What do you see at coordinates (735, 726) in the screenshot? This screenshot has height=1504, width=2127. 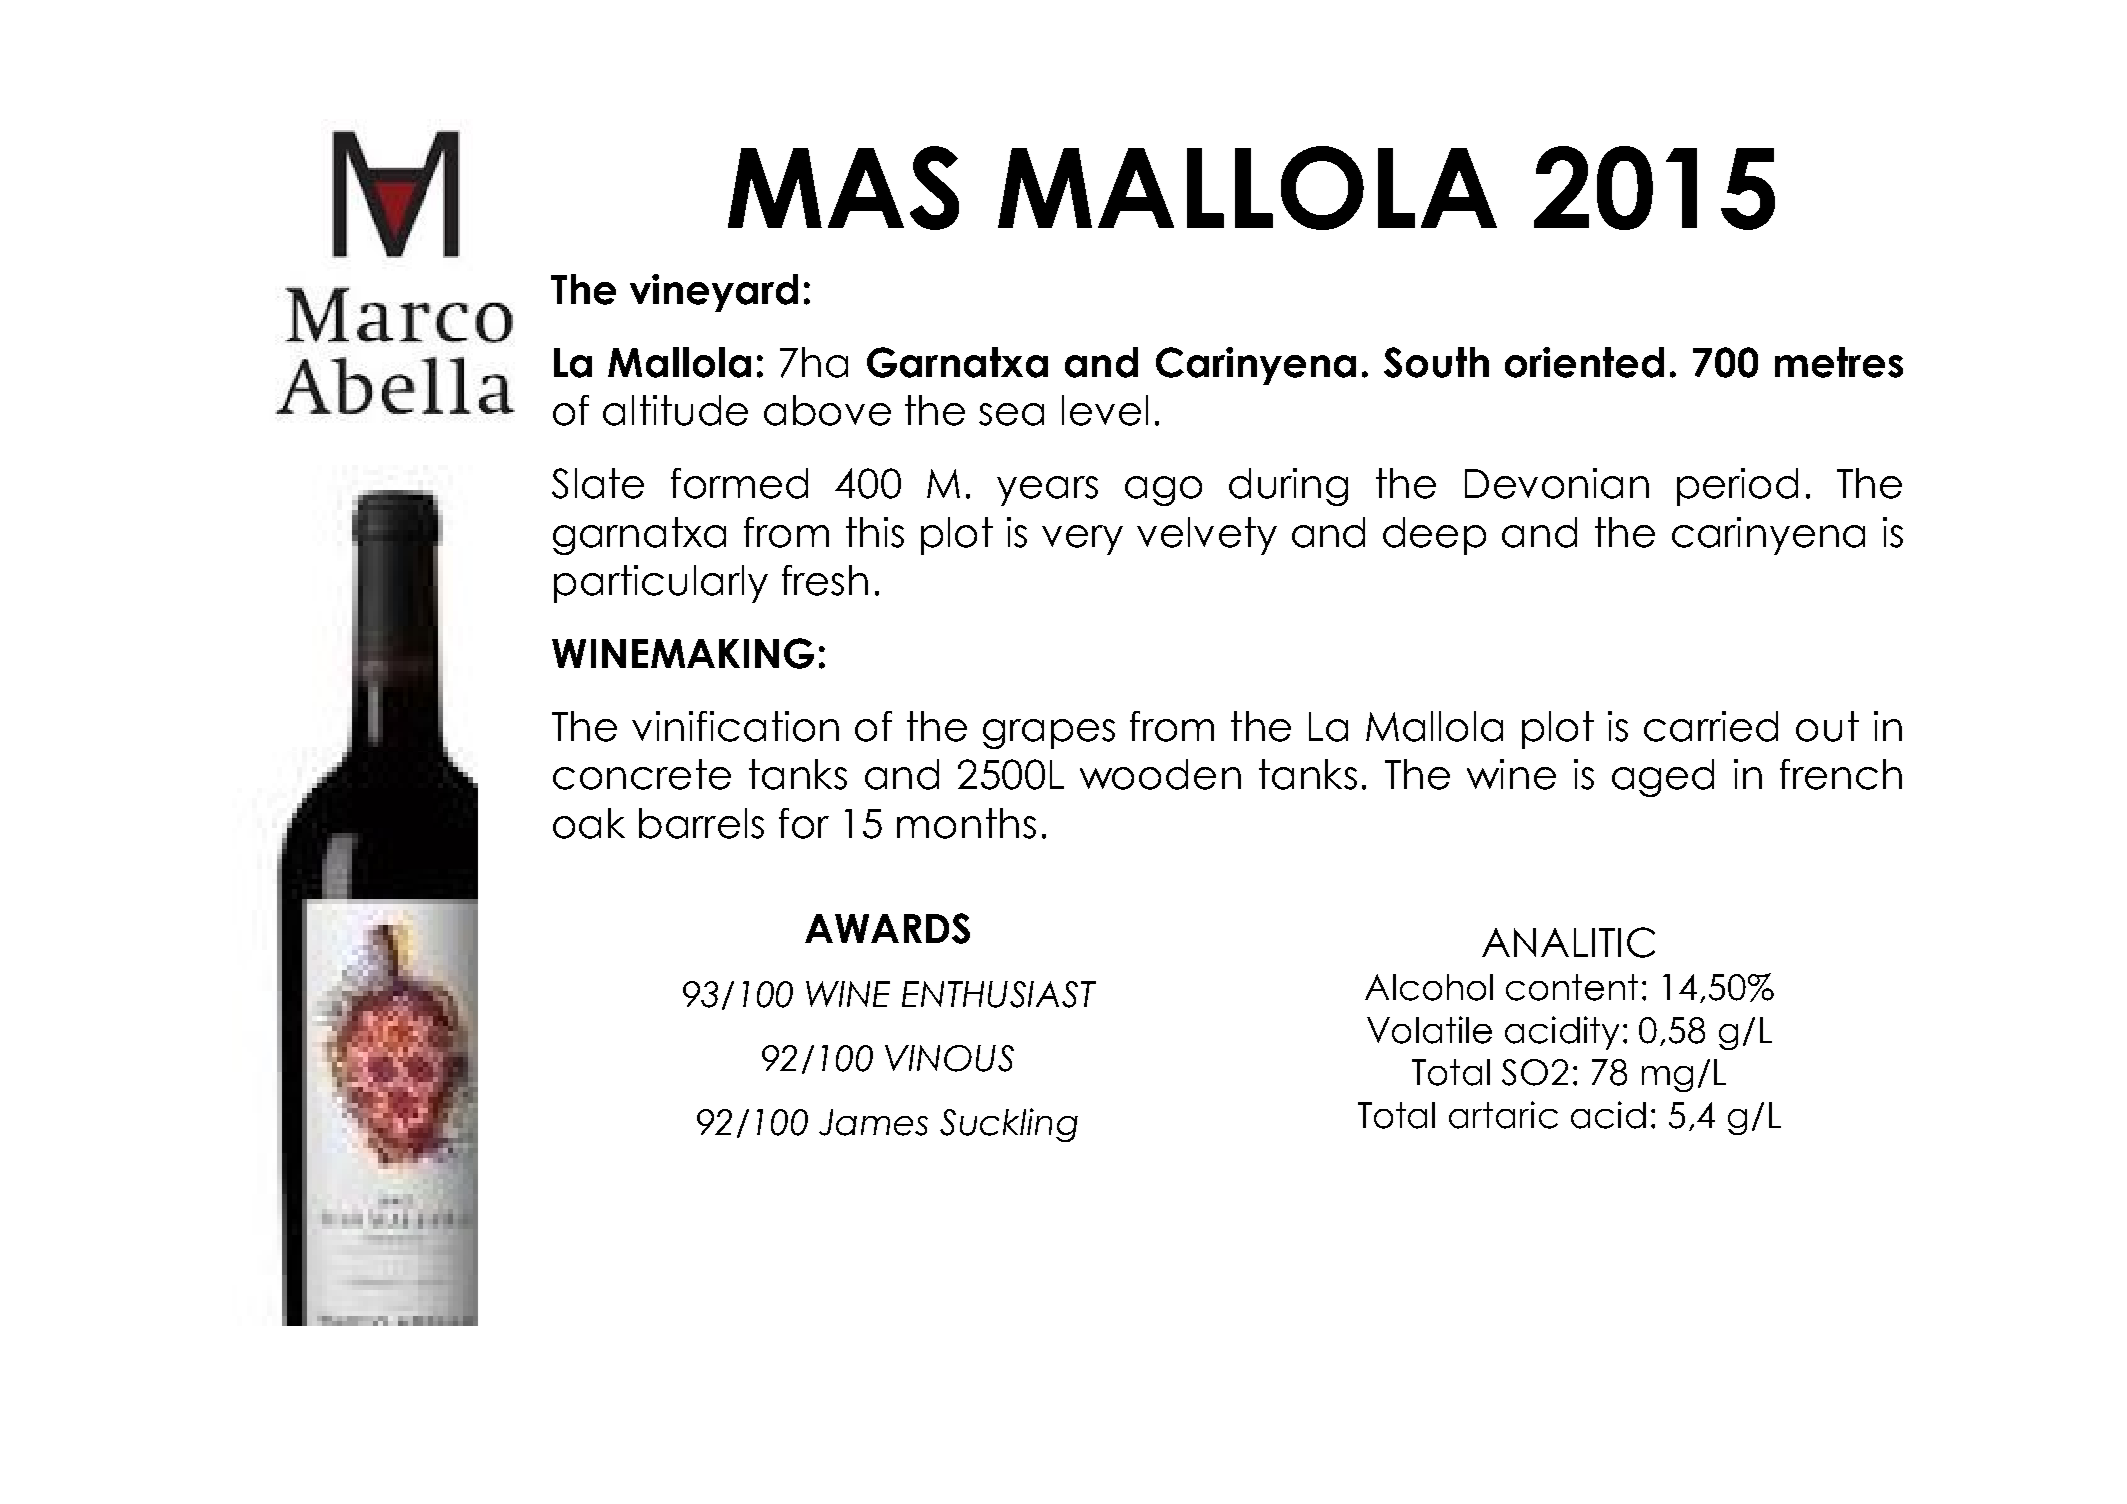 I see `vinification` at bounding box center [735, 726].
